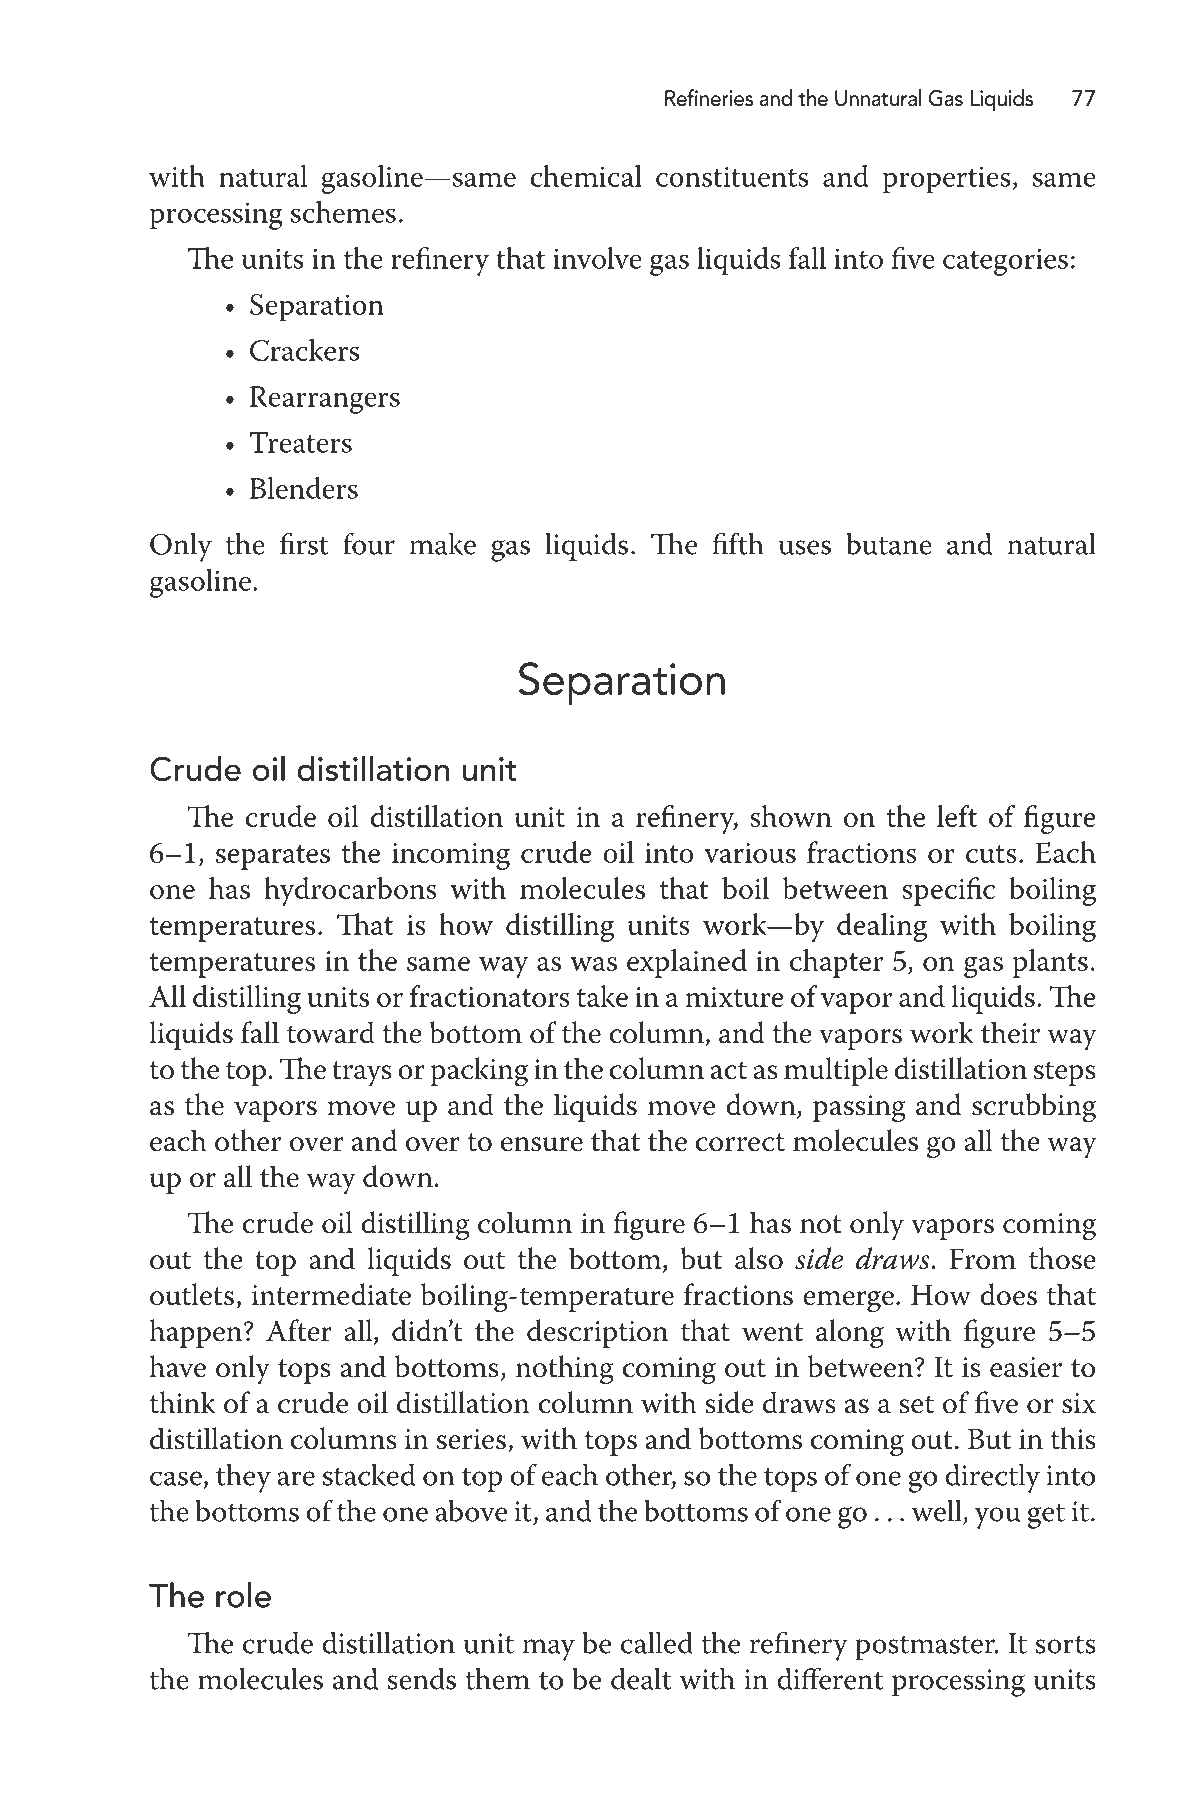  I want to click on role, so click(243, 1595).
